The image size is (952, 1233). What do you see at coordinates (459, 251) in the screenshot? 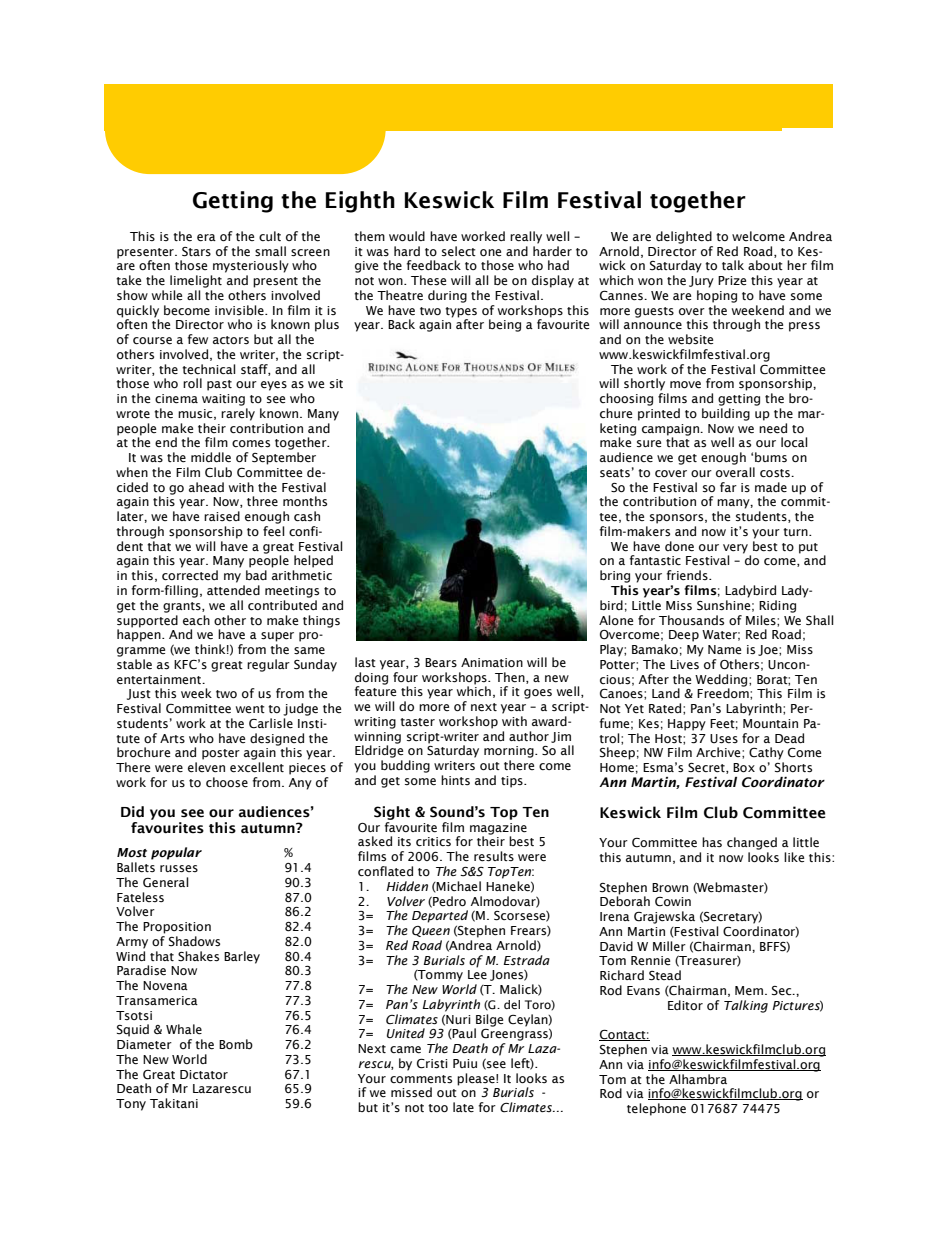
I see `select` at bounding box center [459, 251].
